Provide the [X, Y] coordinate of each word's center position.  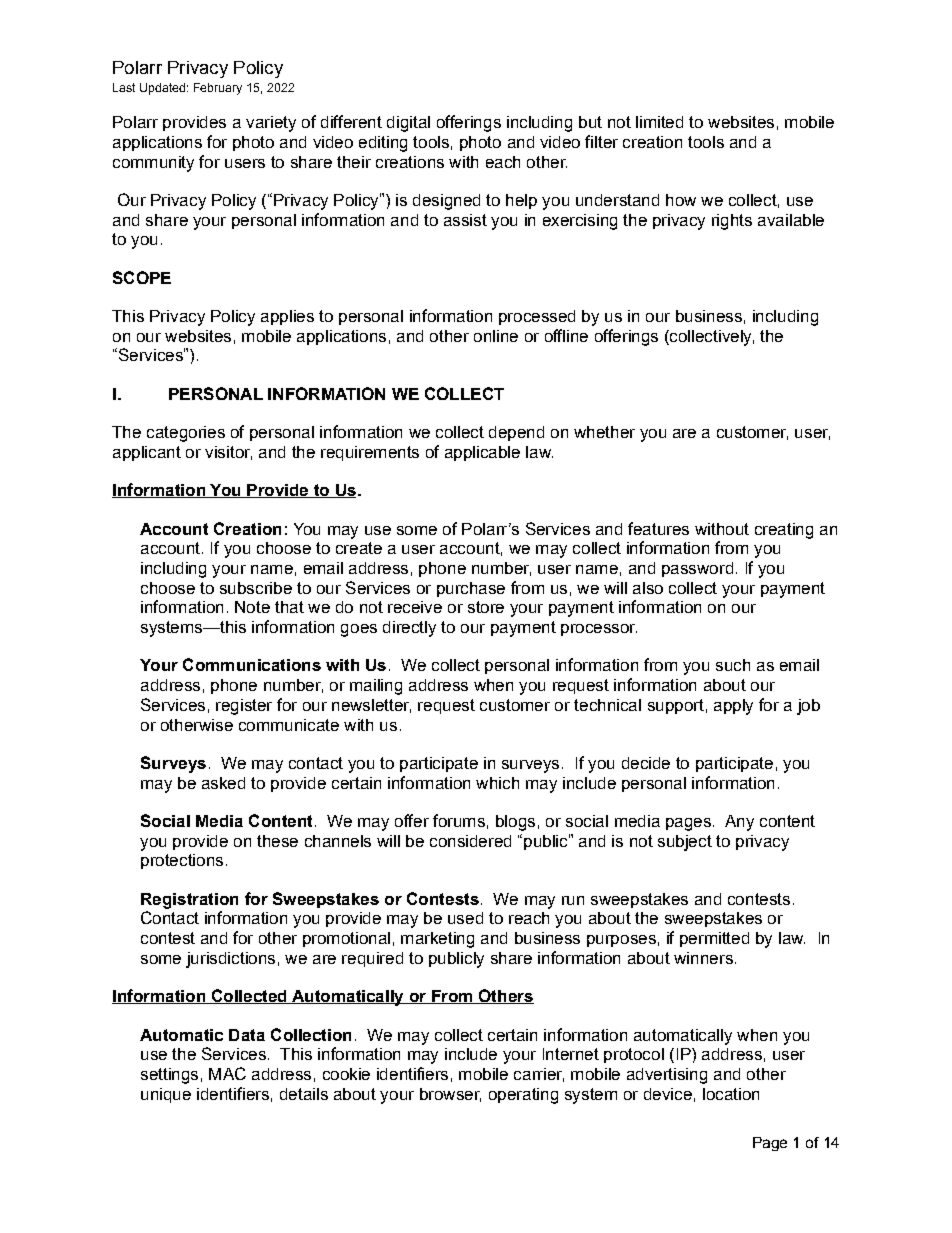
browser [450, 1095]
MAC [227, 1073]
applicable [482, 453]
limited [659, 122]
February [218, 89]
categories [186, 434]
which [497, 783]
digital [408, 124]
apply [733, 707]
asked [223, 783]
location [731, 1094]
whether [604, 432]
